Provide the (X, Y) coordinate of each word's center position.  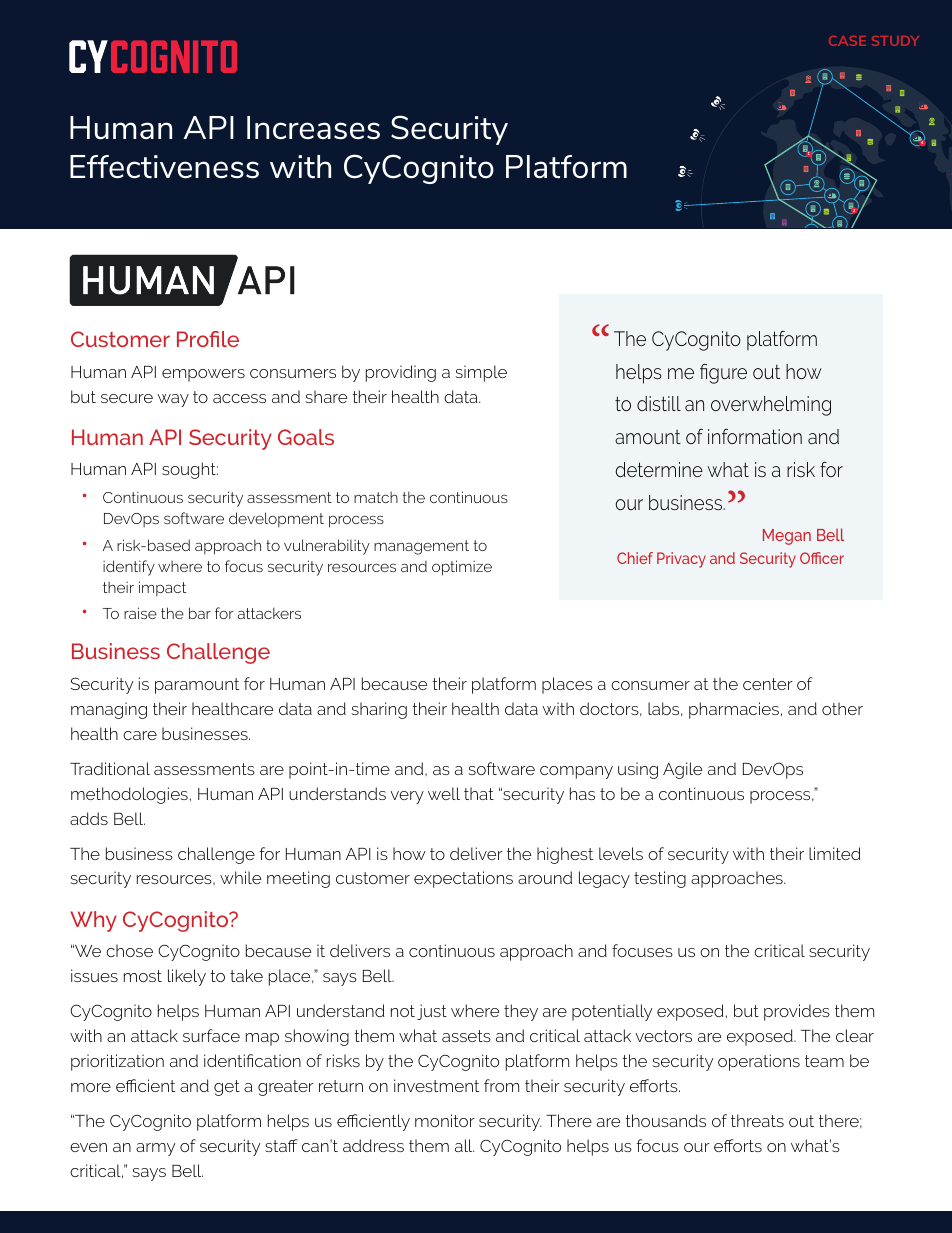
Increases (313, 128)
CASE (847, 41)
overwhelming (771, 406)
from (501, 1085)
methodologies (129, 795)
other (842, 708)
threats (757, 1120)
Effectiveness (164, 167)
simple (481, 373)
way (173, 400)
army (155, 1149)
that (479, 793)
